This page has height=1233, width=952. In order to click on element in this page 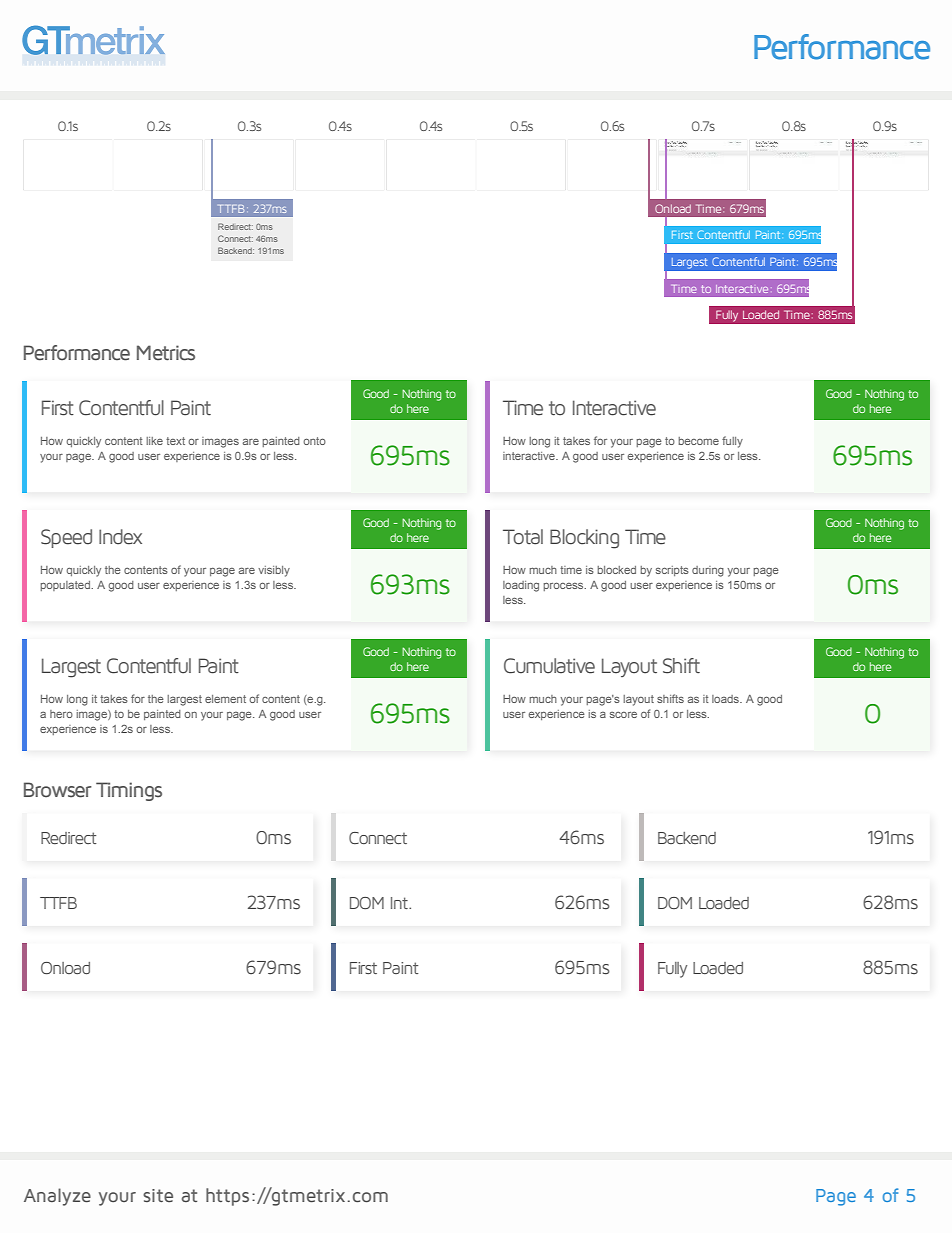, I will do `click(225, 699)`.
